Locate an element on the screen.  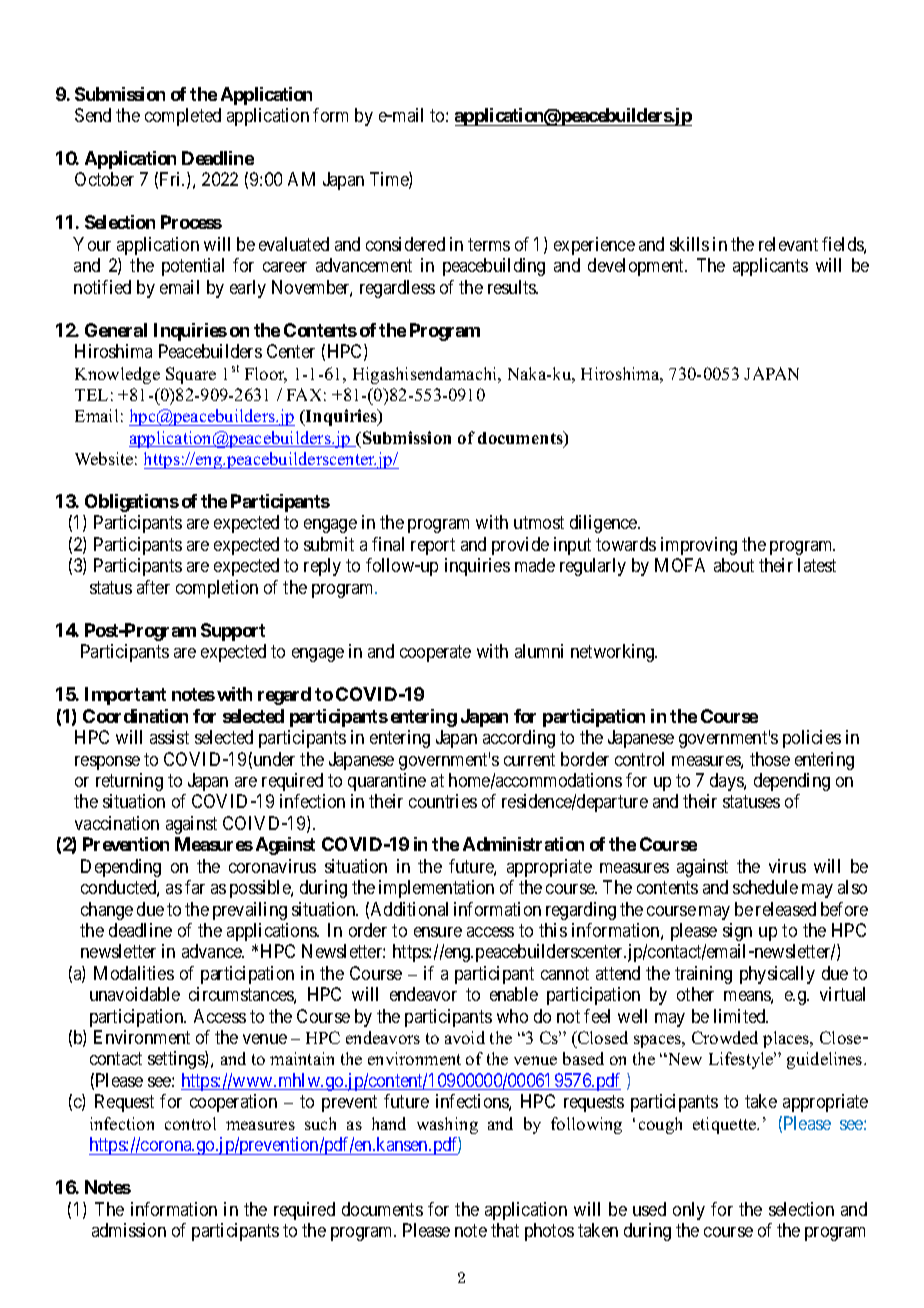
terms is located at coordinates (489, 244).
